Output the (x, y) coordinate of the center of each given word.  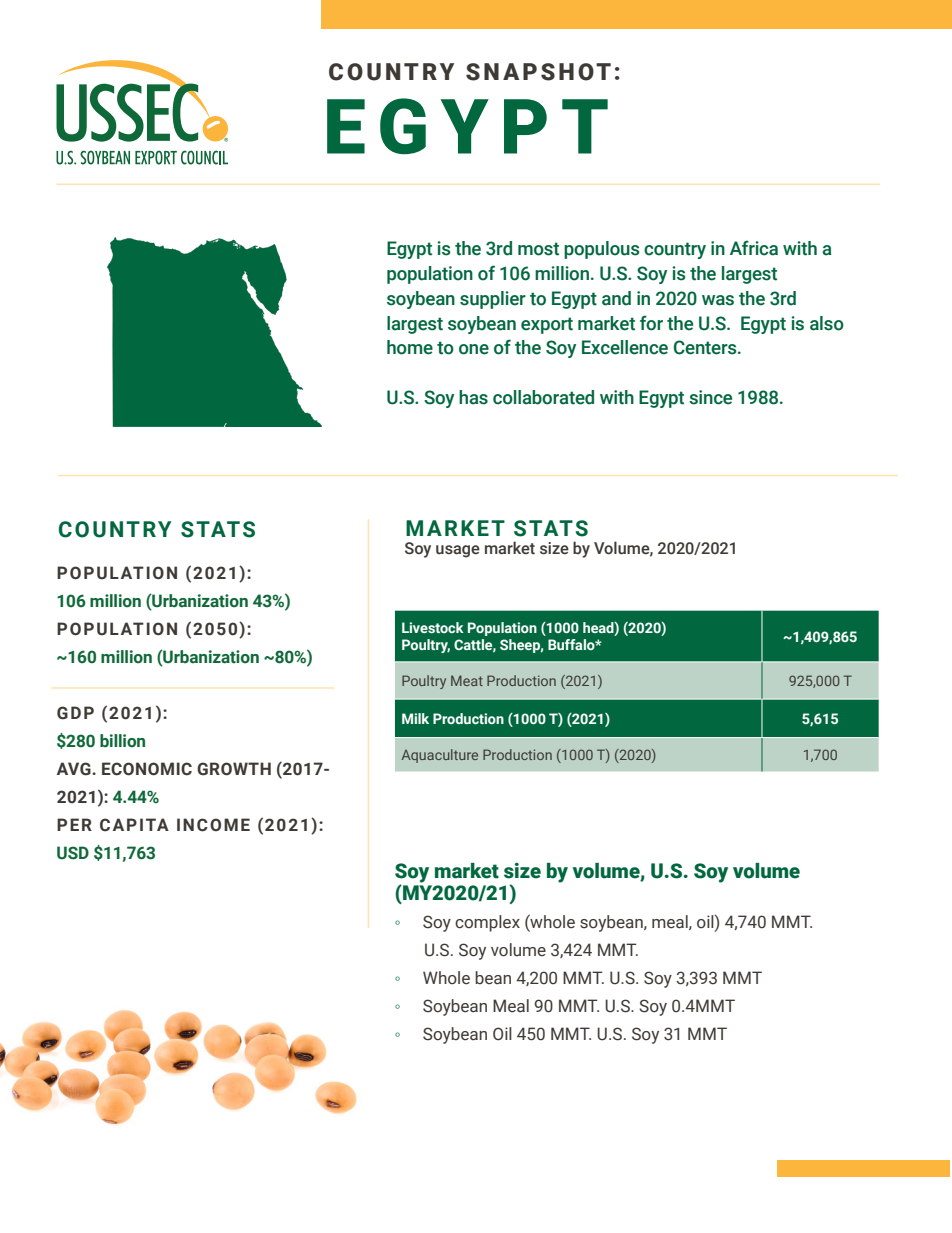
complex (487, 923)
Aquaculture (439, 756)
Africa (754, 248)
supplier (493, 300)
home (410, 347)
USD (73, 853)
